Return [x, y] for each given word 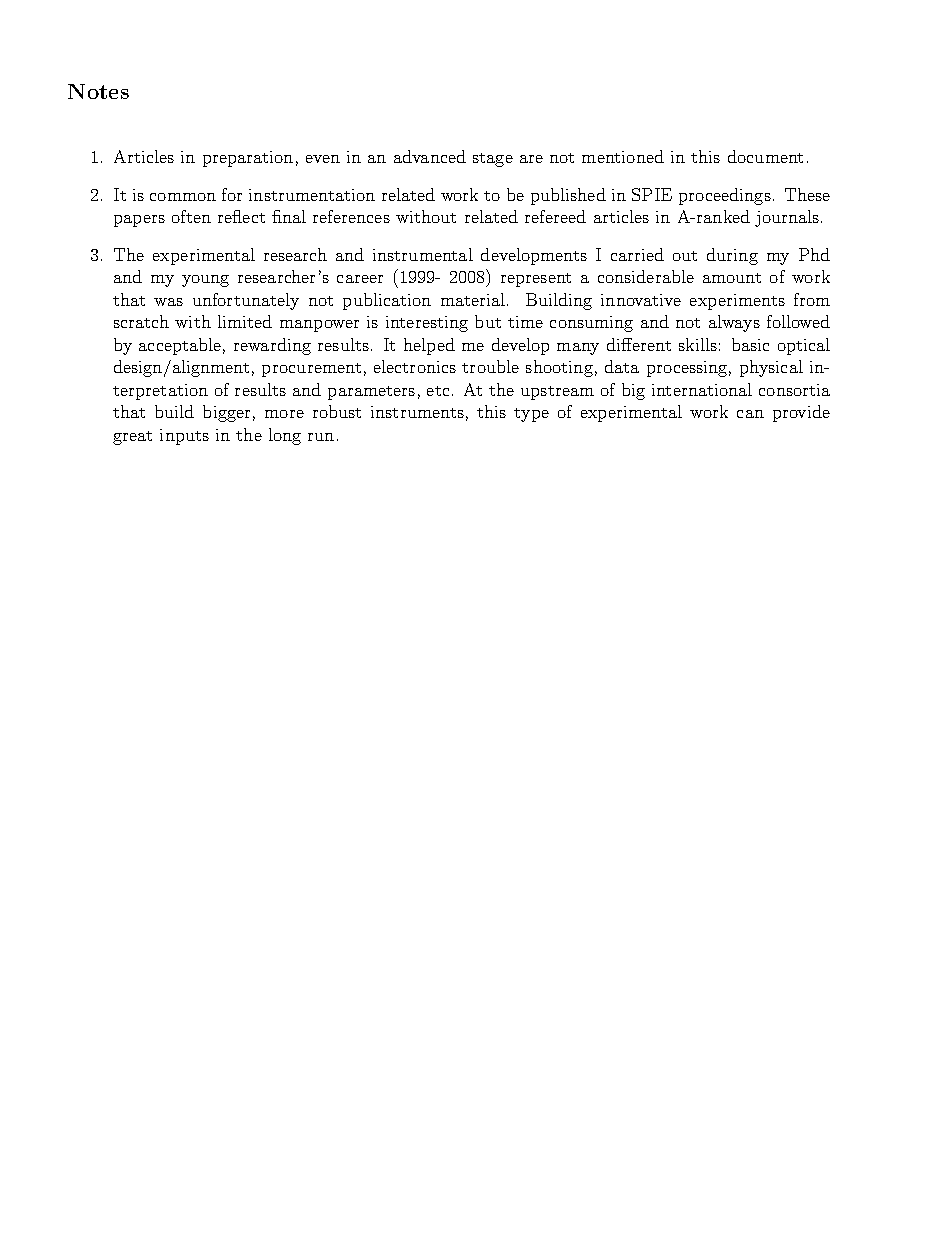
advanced [430, 156]
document [765, 156]
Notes [98, 91]
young [205, 281]
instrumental [423, 254]
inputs [184, 437]
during [732, 256]
